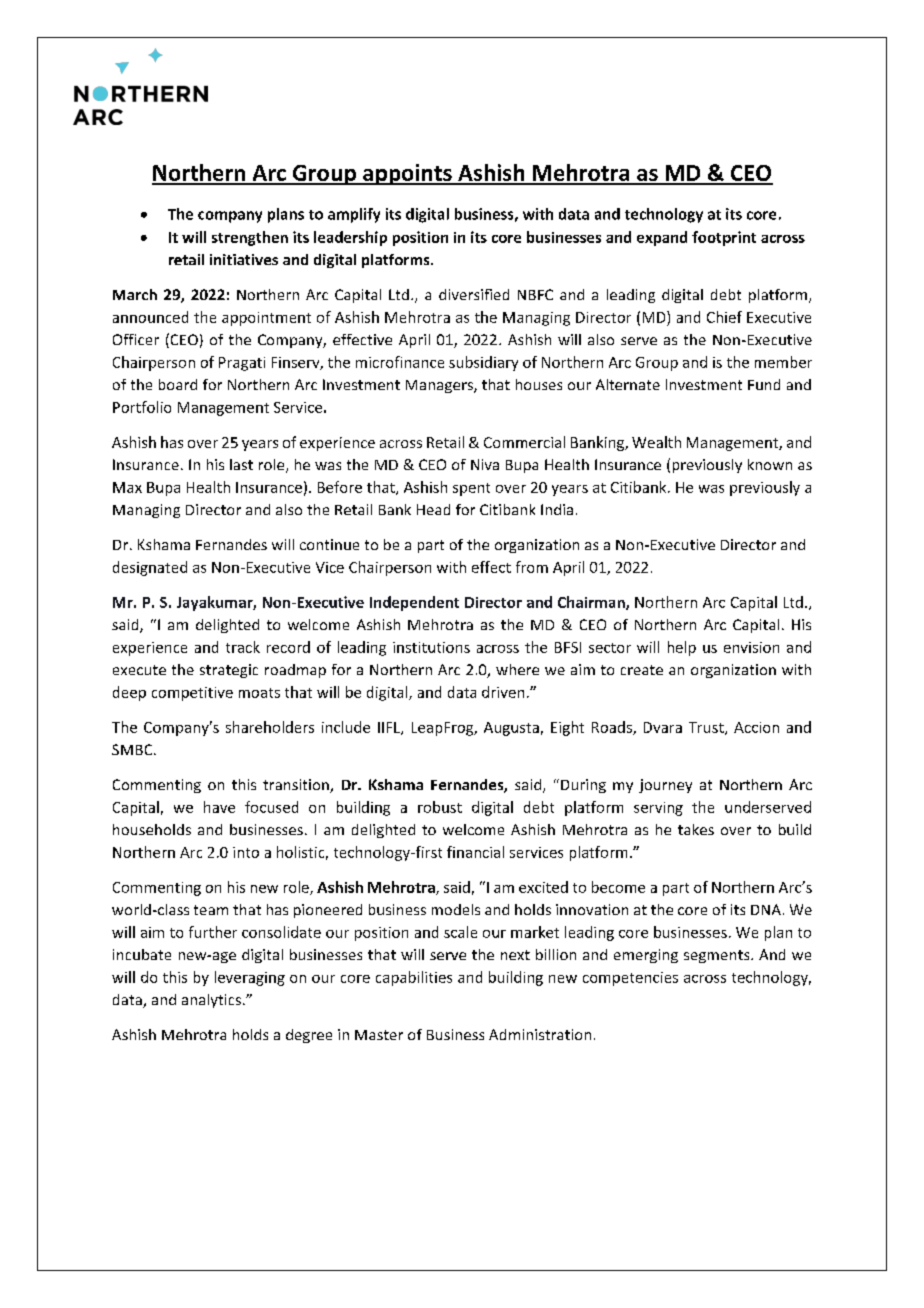  Describe the element at coordinates (407, 174) in the screenshot. I see `appoints` at that location.
